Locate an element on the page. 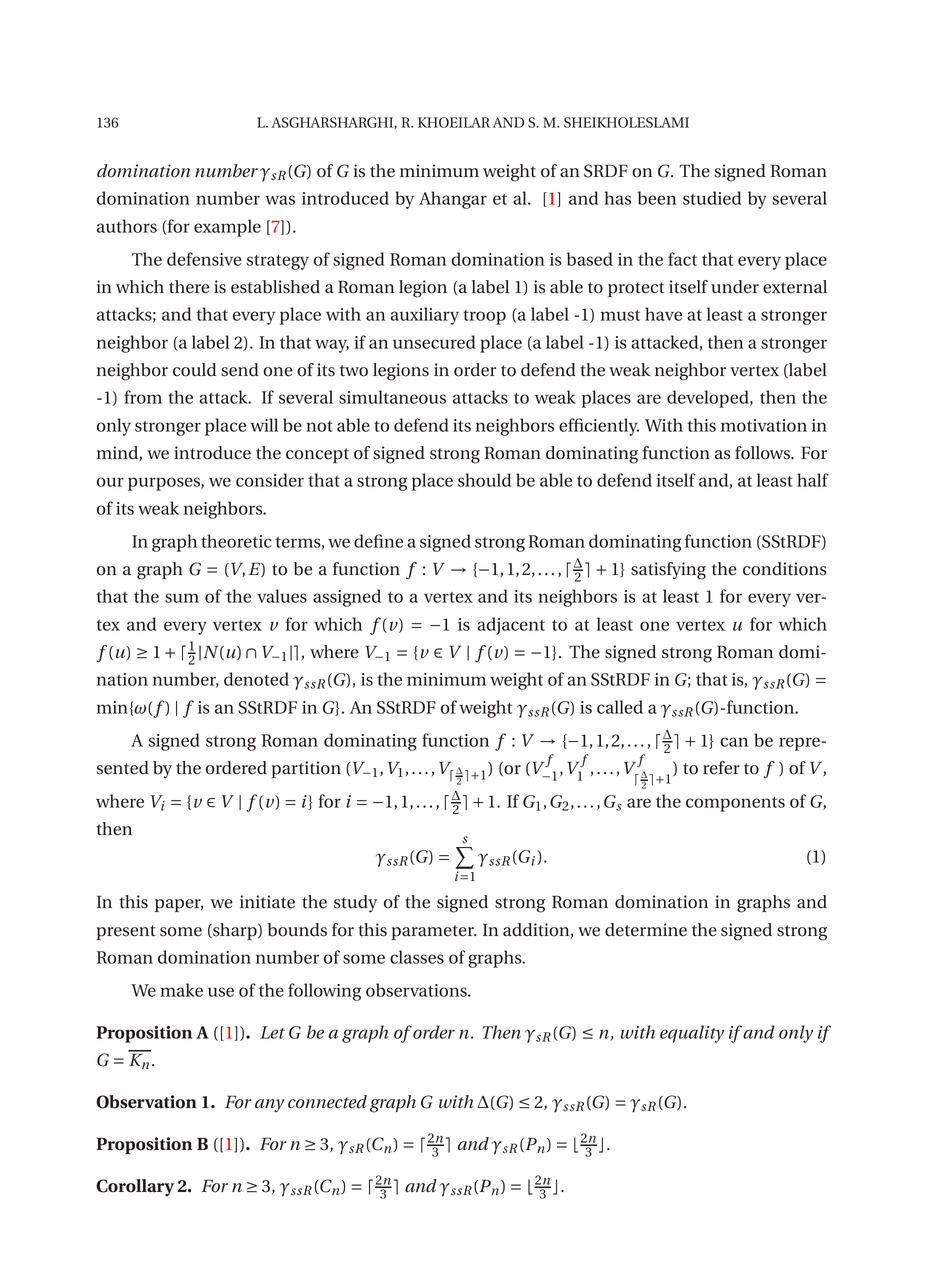 Image resolution: width=941 pixels, height=1288 pixels. connected is located at coordinates (327, 1102).
